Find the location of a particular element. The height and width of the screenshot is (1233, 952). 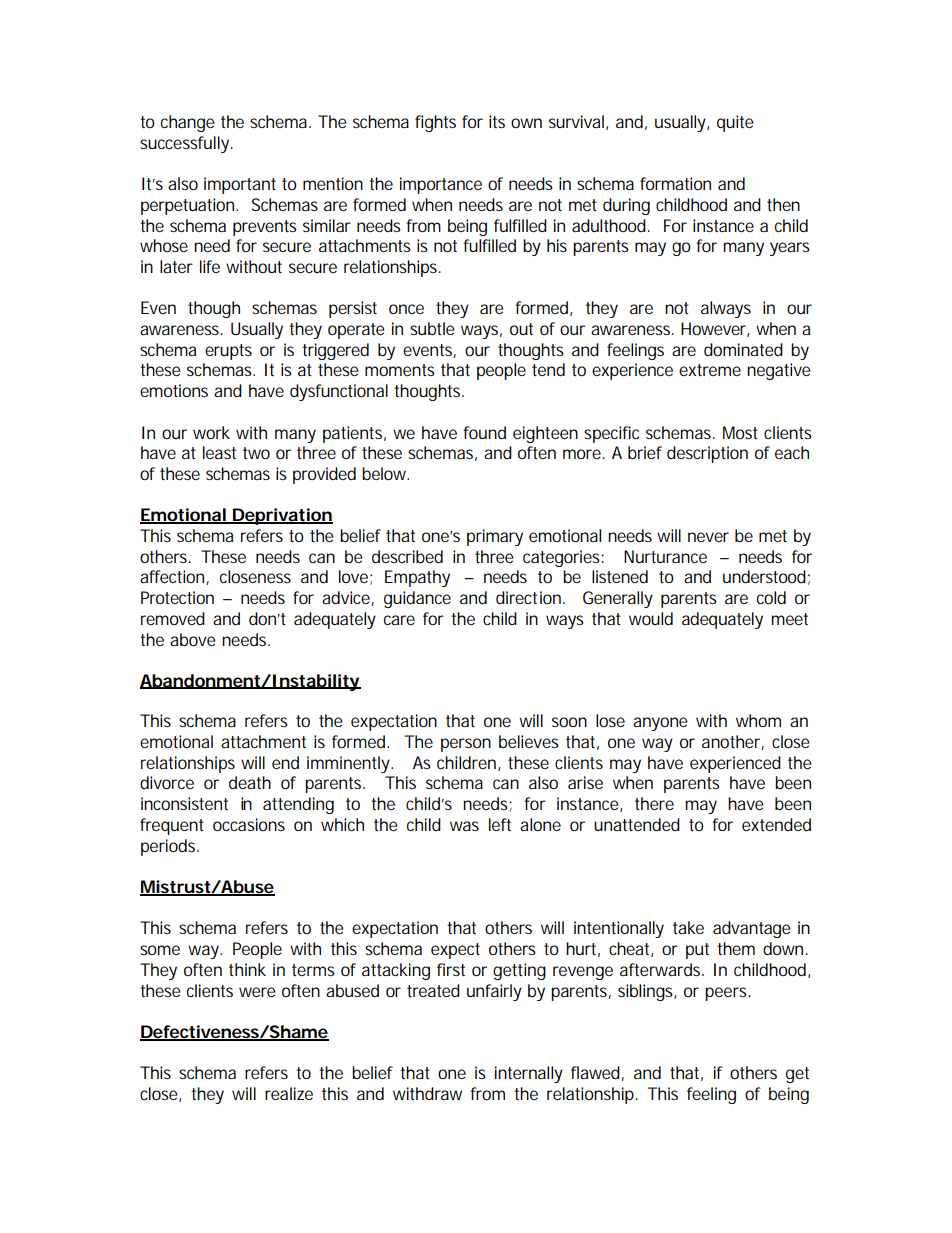

believes is located at coordinates (529, 741).
